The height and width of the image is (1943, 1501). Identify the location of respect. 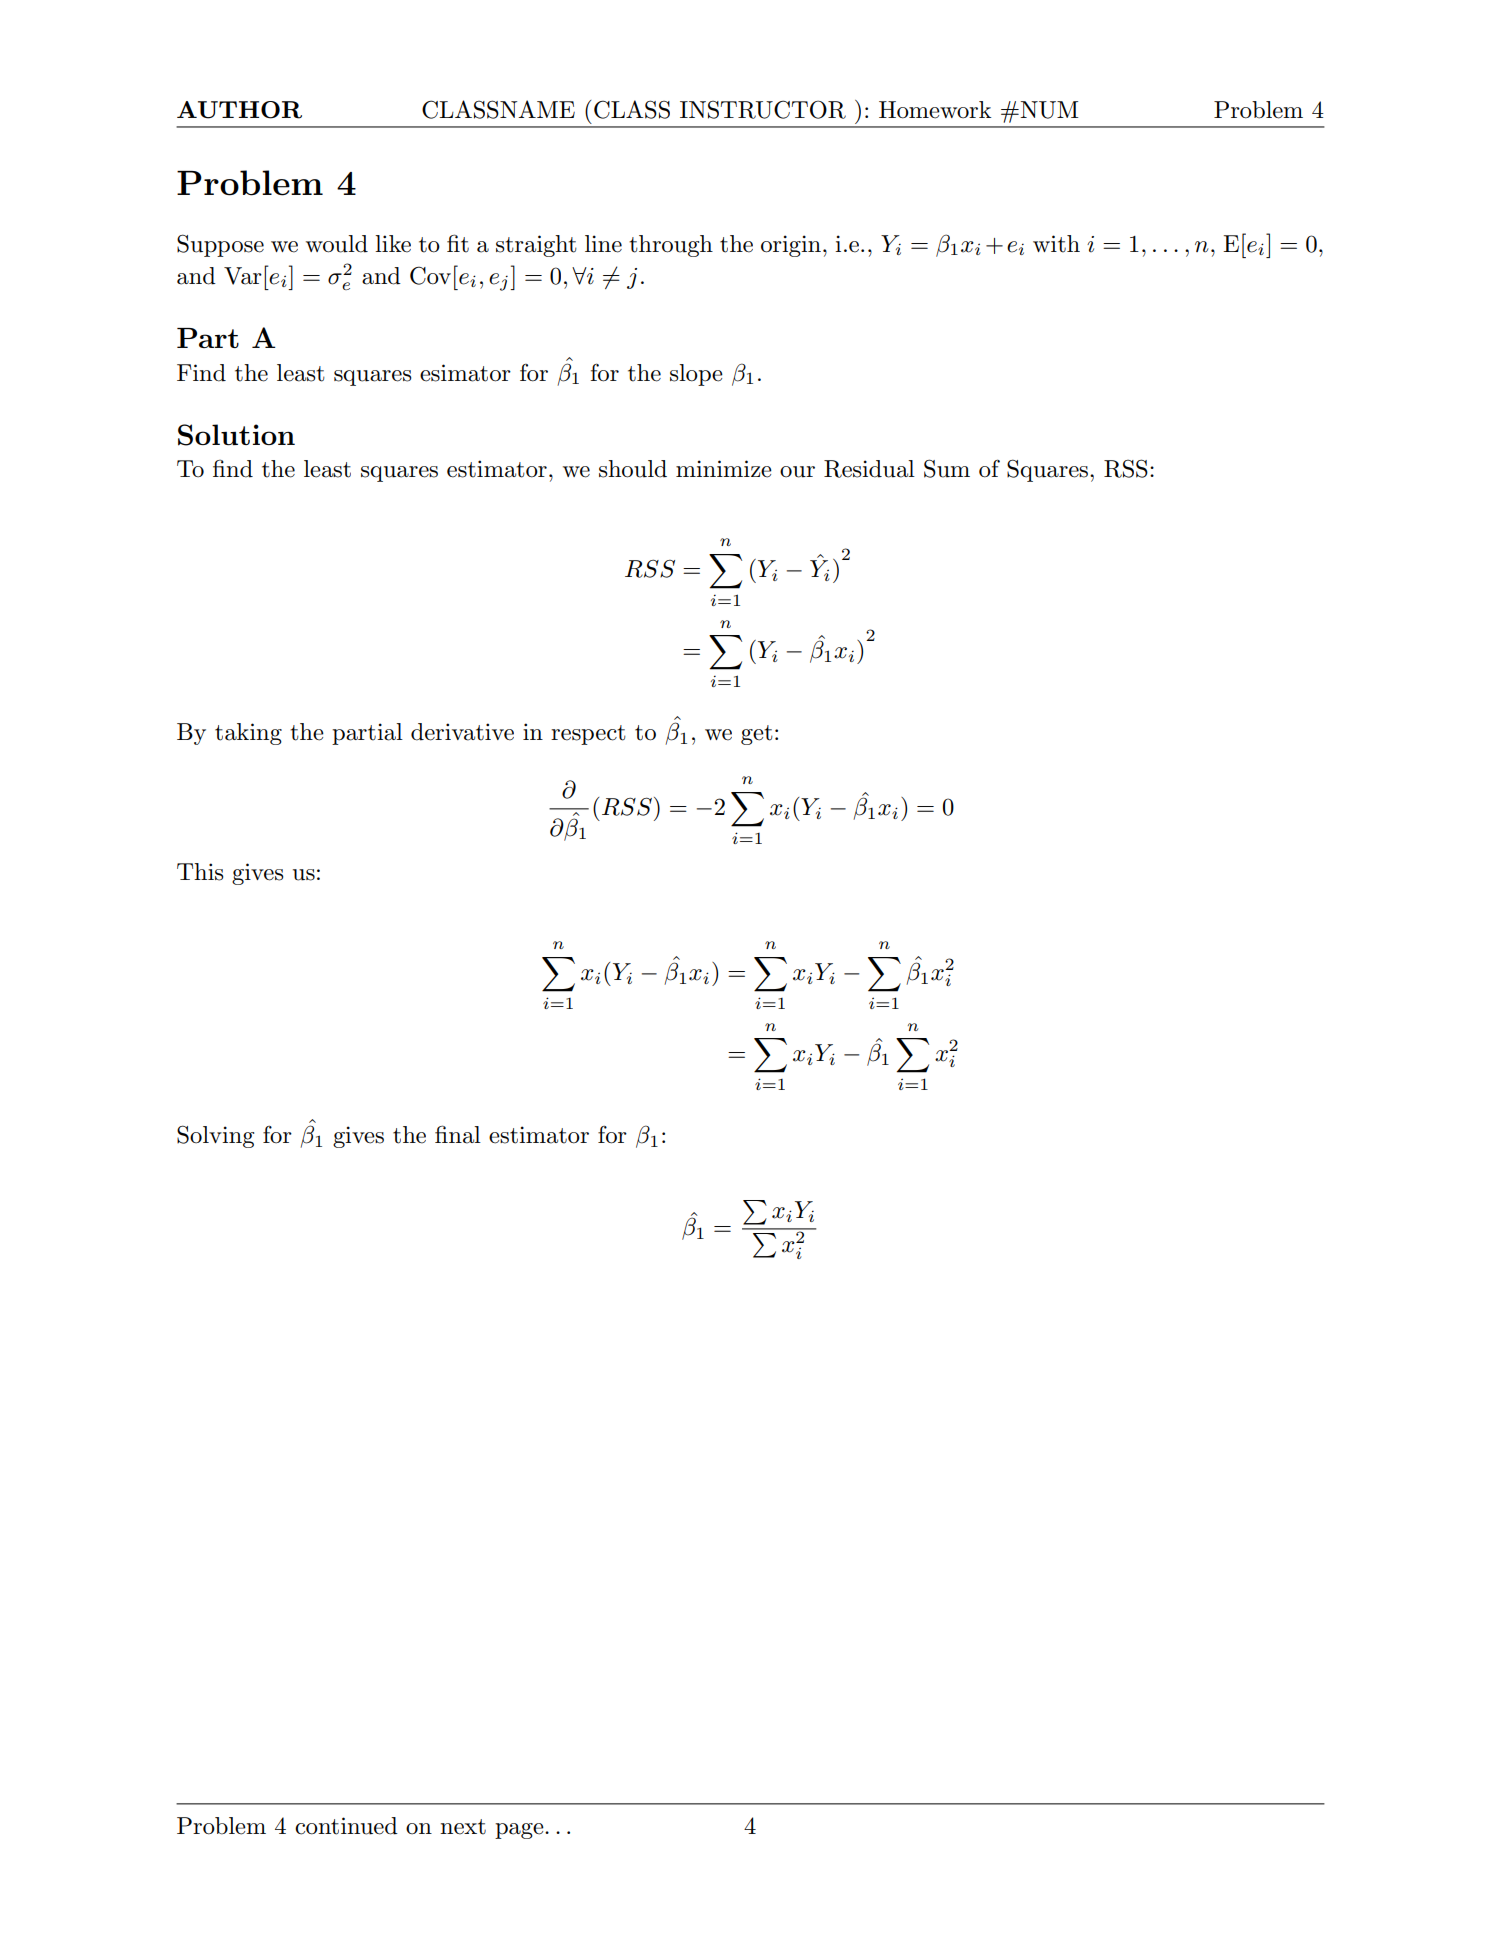
(588, 735).
